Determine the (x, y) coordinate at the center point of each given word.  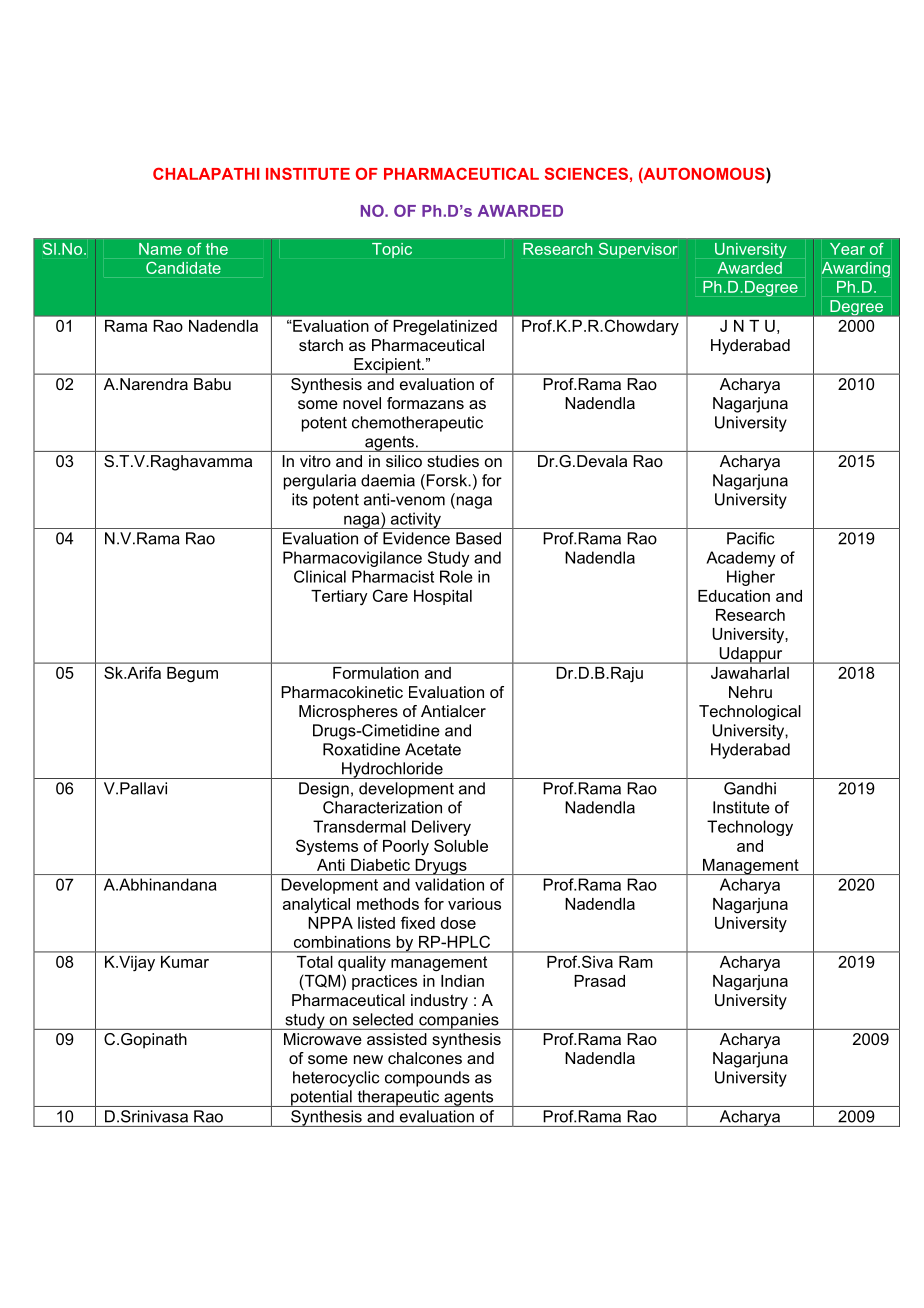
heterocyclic (336, 1079)
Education (734, 596)
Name (160, 249)
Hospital (443, 597)
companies (459, 1021)
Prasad (599, 981)
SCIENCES (586, 173)
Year (847, 249)
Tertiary (339, 597)
